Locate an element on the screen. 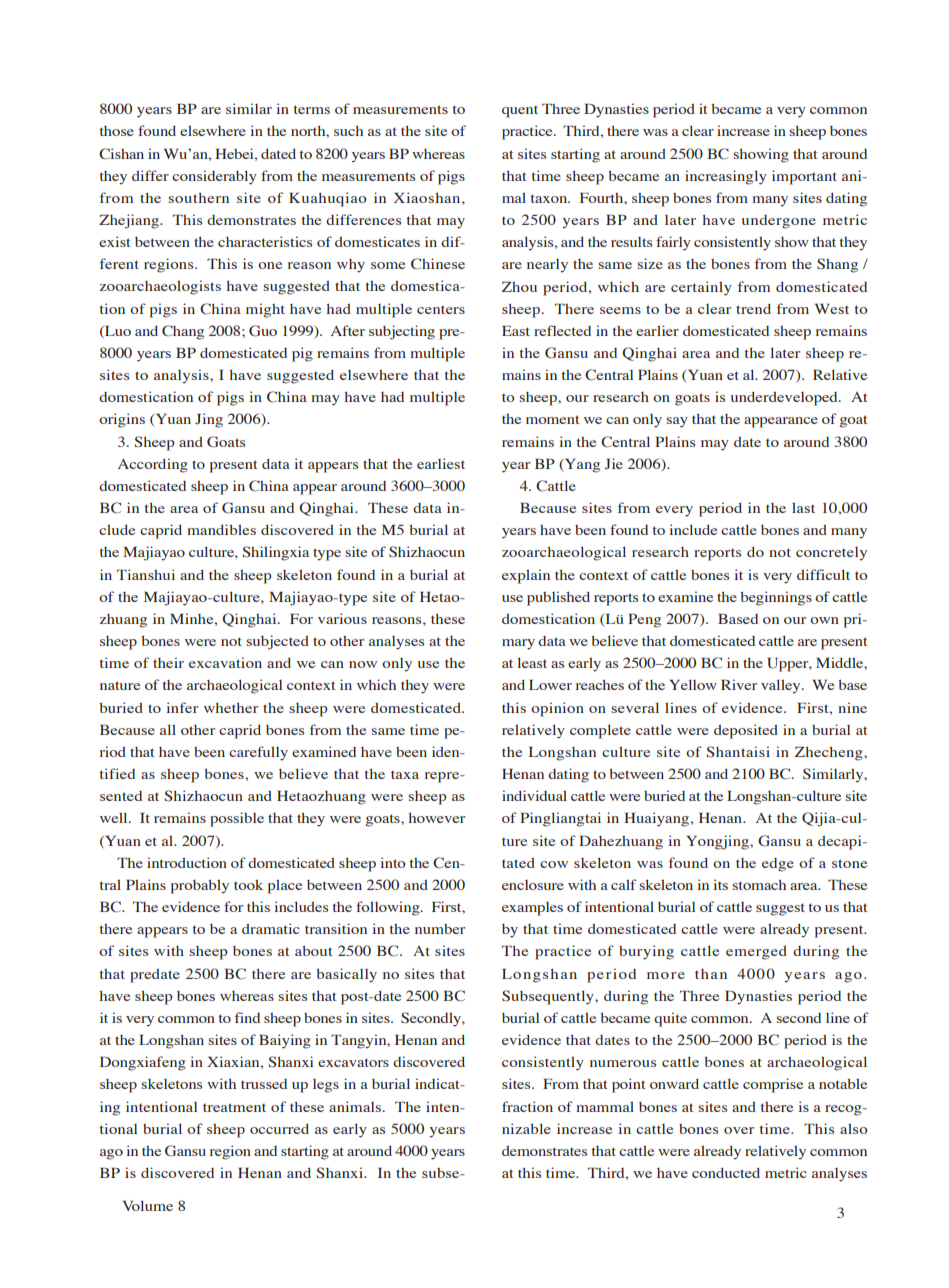 The image size is (949, 1288). such is located at coordinates (348, 130).
